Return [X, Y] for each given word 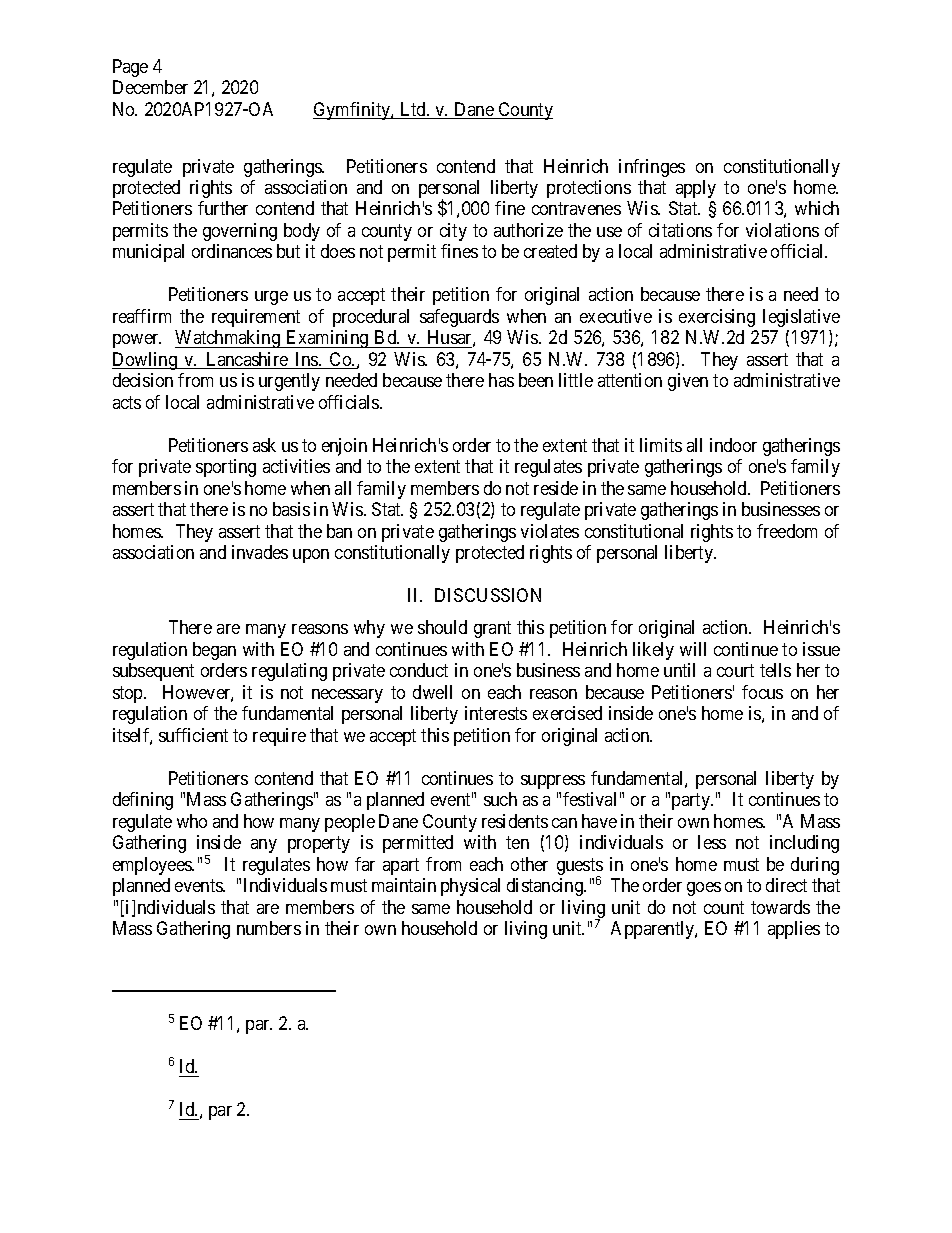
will [693, 649]
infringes [652, 168]
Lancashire [247, 360]
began [214, 651]
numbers [269, 928]
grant [492, 630]
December [150, 87]
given [688, 382]
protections [589, 189]
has [501, 380]
